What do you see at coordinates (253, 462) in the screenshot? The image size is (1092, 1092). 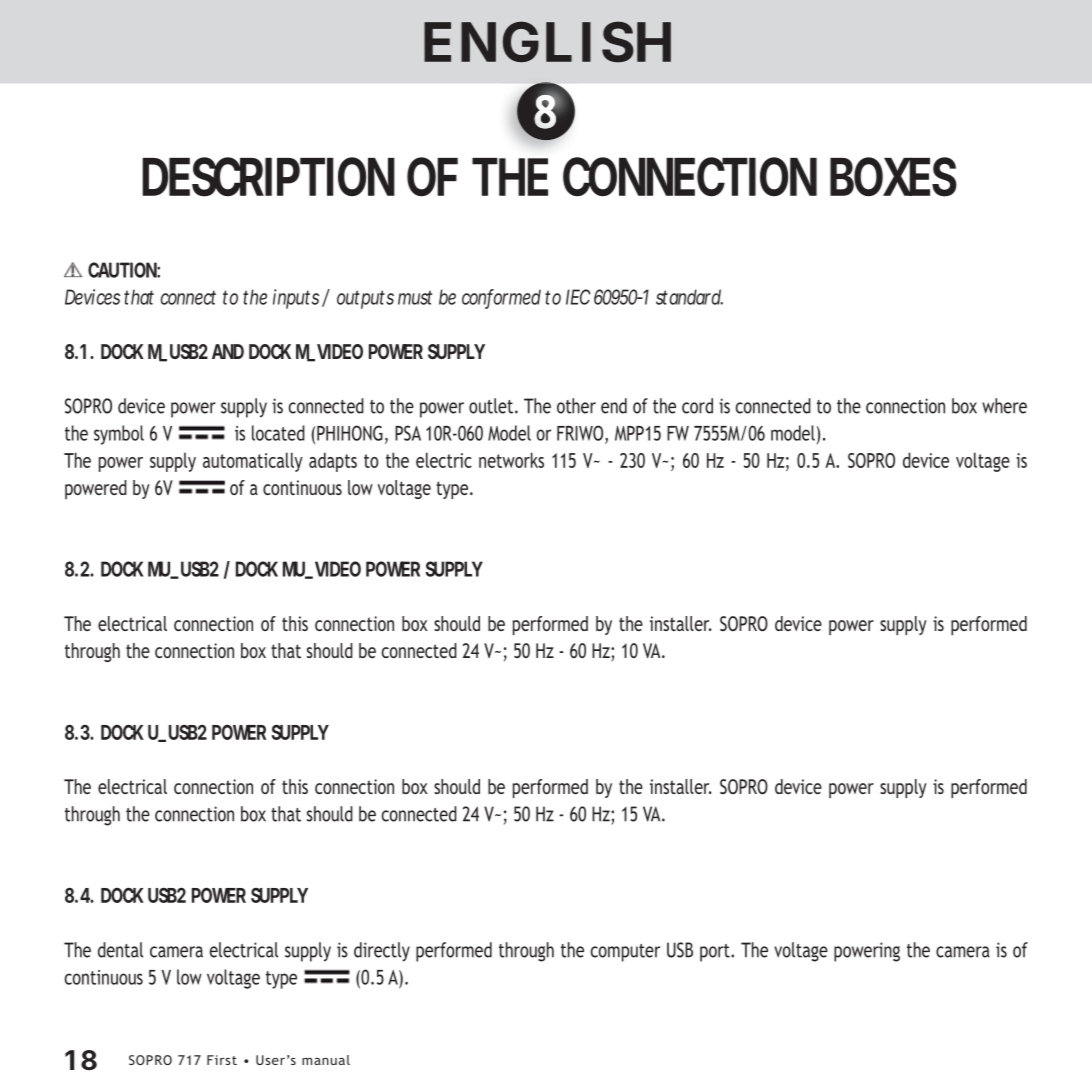 I see `automatically` at bounding box center [253, 462].
